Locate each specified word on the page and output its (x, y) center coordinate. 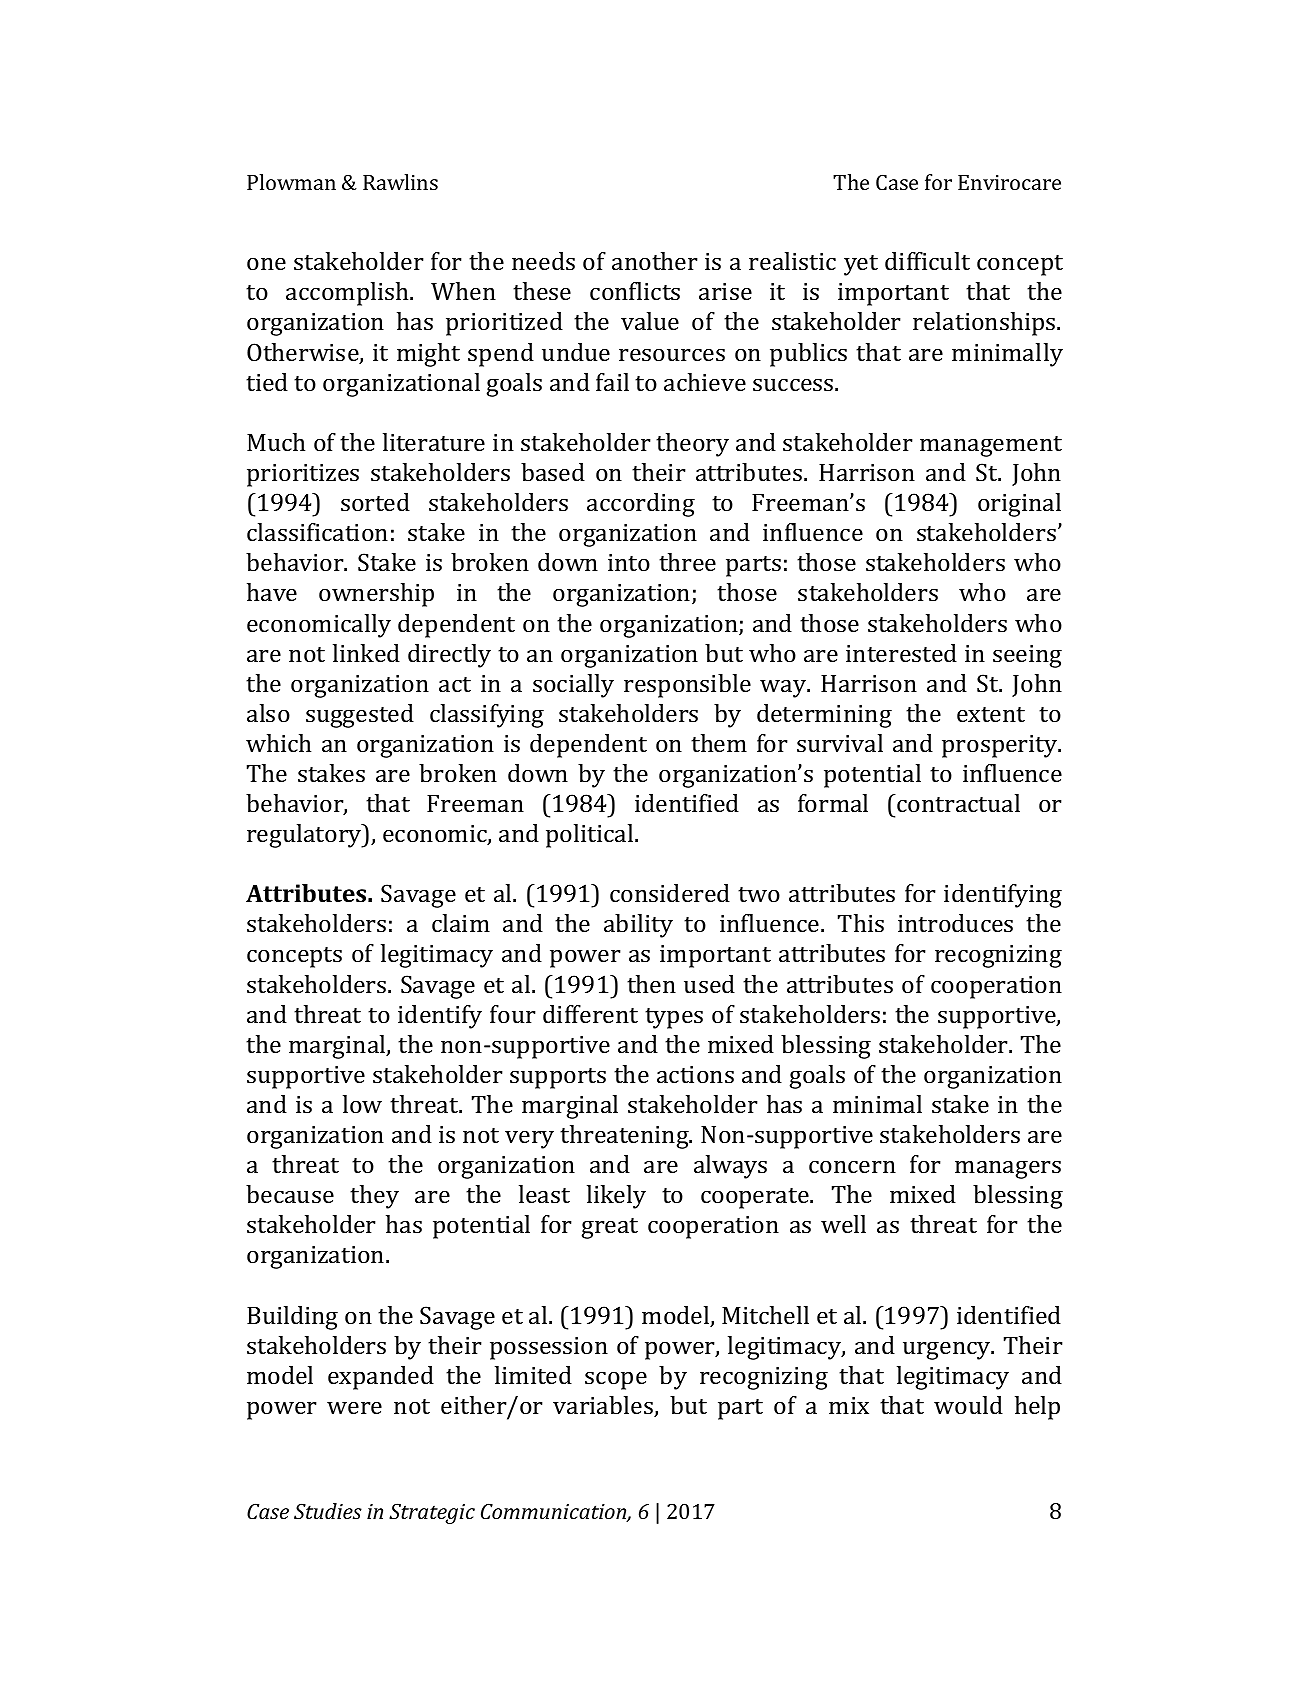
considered (670, 893)
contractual (957, 803)
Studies (328, 1511)
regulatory (305, 836)
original (1019, 505)
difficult (927, 261)
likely (616, 1197)
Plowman (291, 182)
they (374, 1197)
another (655, 261)
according (641, 505)
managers (1008, 1170)
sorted (375, 502)
